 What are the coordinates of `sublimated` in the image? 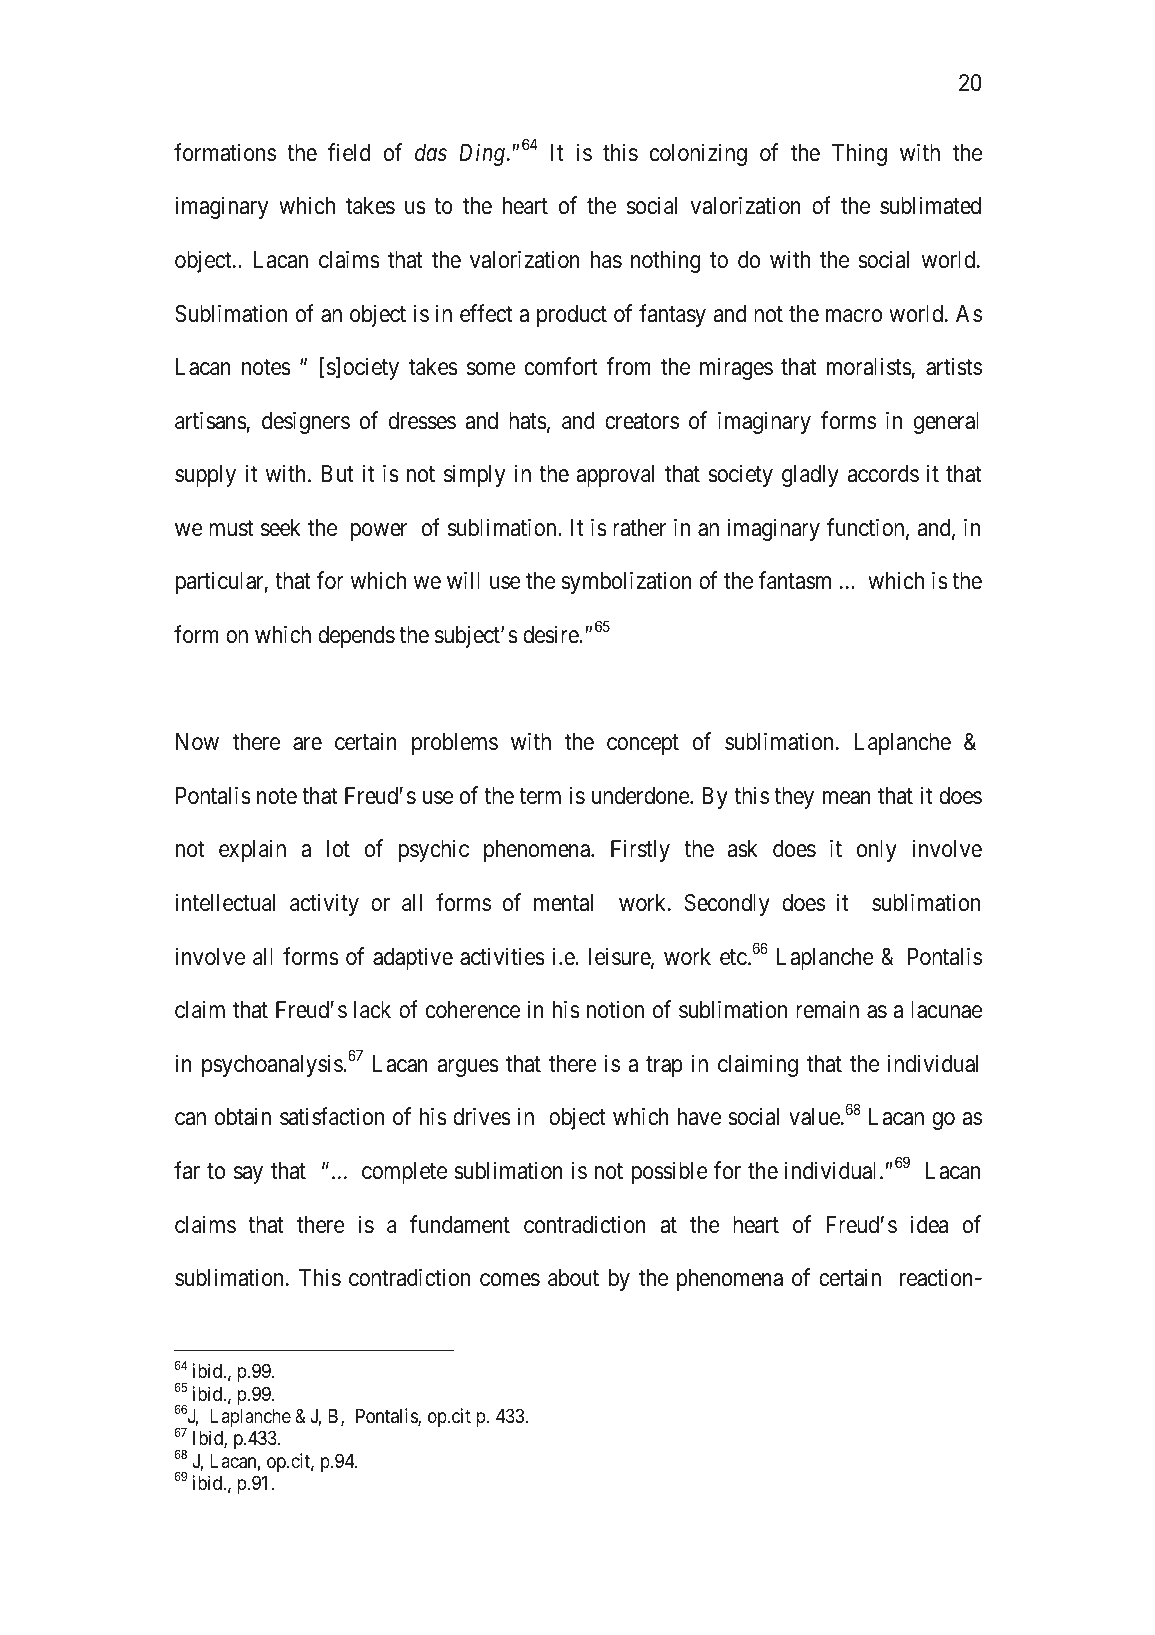 It's located at (930, 205).
